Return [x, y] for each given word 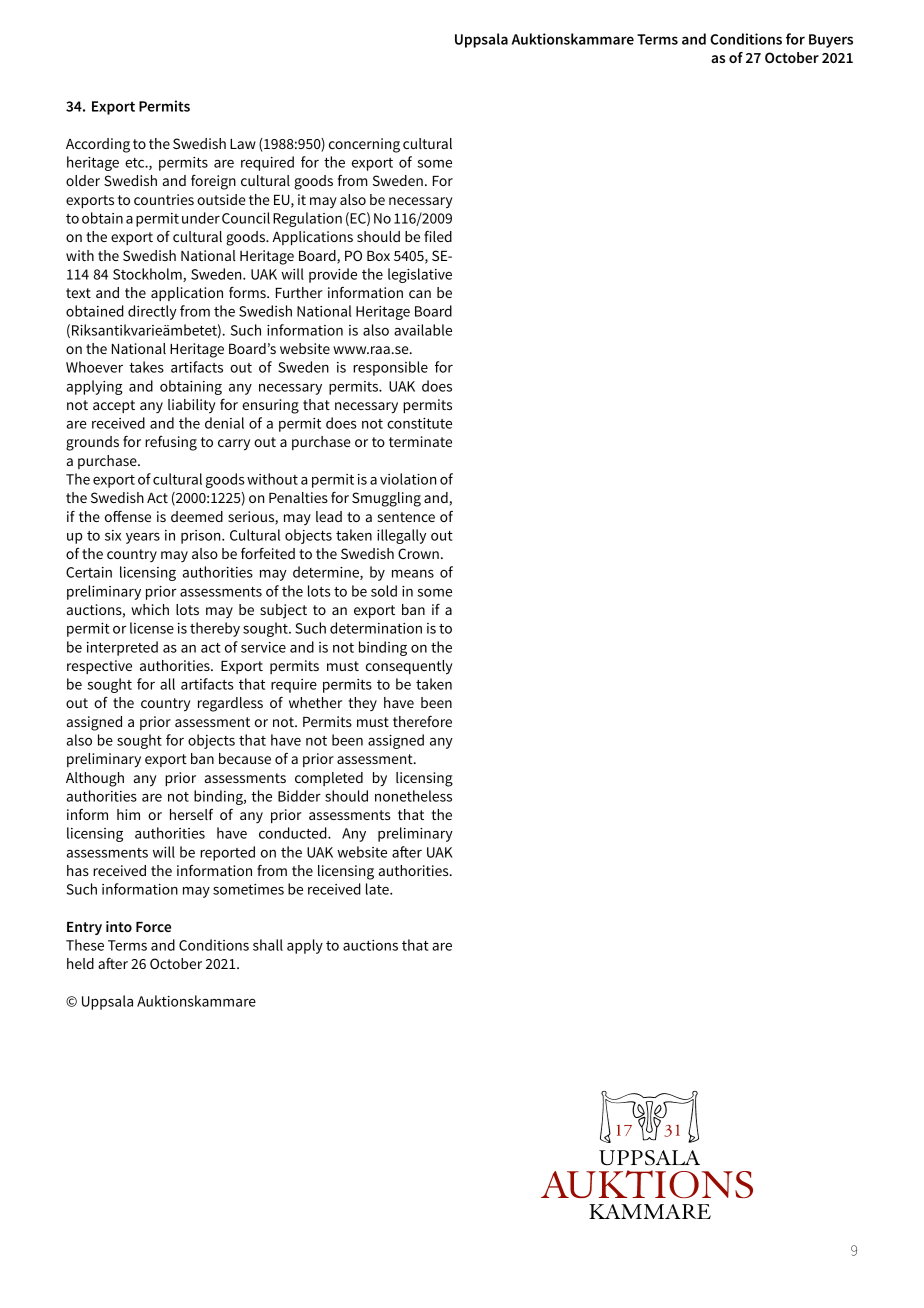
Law [243, 144]
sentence [406, 517]
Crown [418, 553]
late [378, 889]
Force [153, 927]
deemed [197, 516]
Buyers [831, 41]
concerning [364, 145]
